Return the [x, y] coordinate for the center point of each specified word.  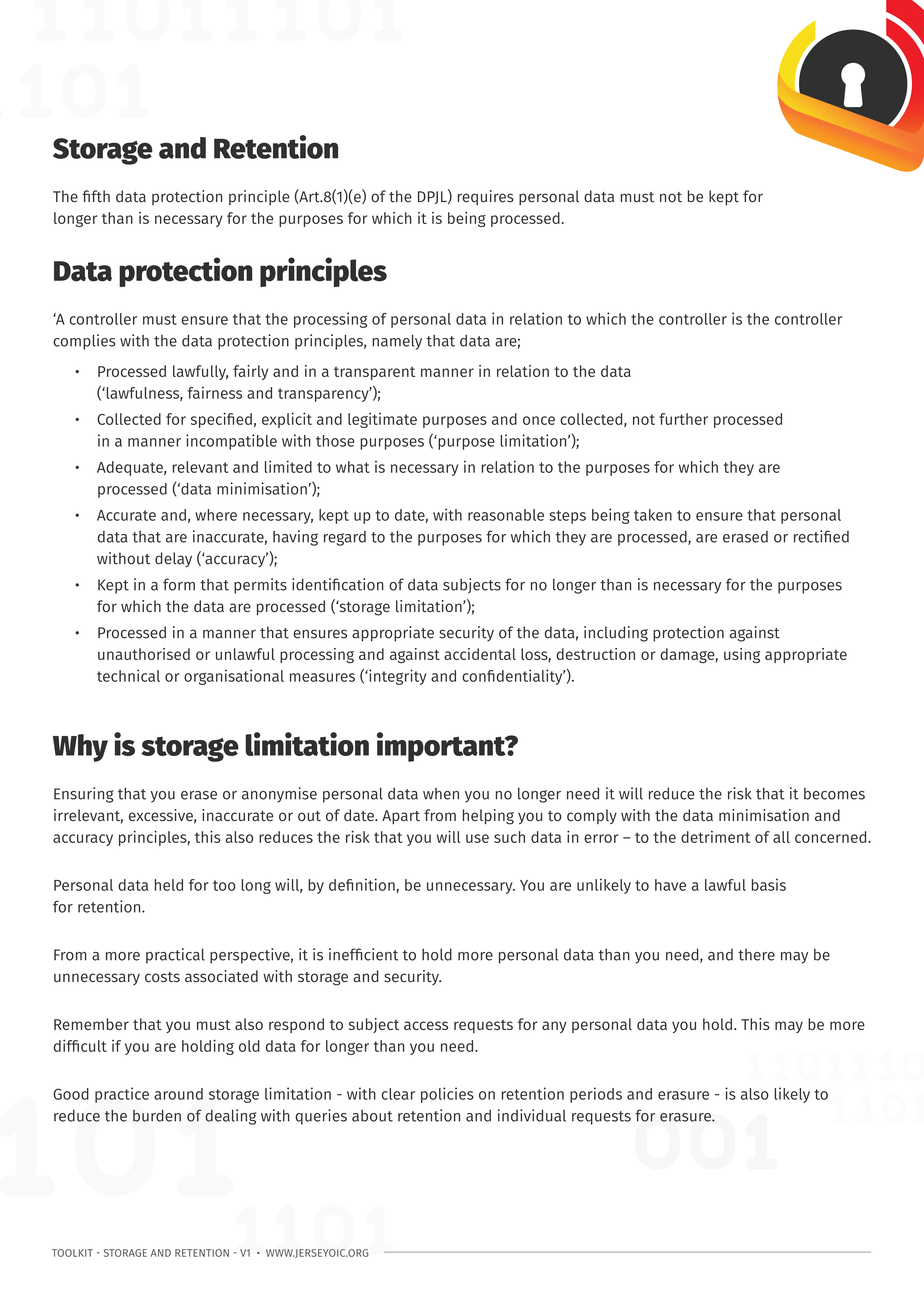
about [372, 1116]
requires [486, 198]
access [426, 1025]
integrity [397, 677]
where [216, 515]
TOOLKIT [72, 1253]
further [683, 419]
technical [128, 675]
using [742, 655]
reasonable [506, 515]
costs [162, 977]
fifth [96, 196]
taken [653, 515]
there [756, 954]
